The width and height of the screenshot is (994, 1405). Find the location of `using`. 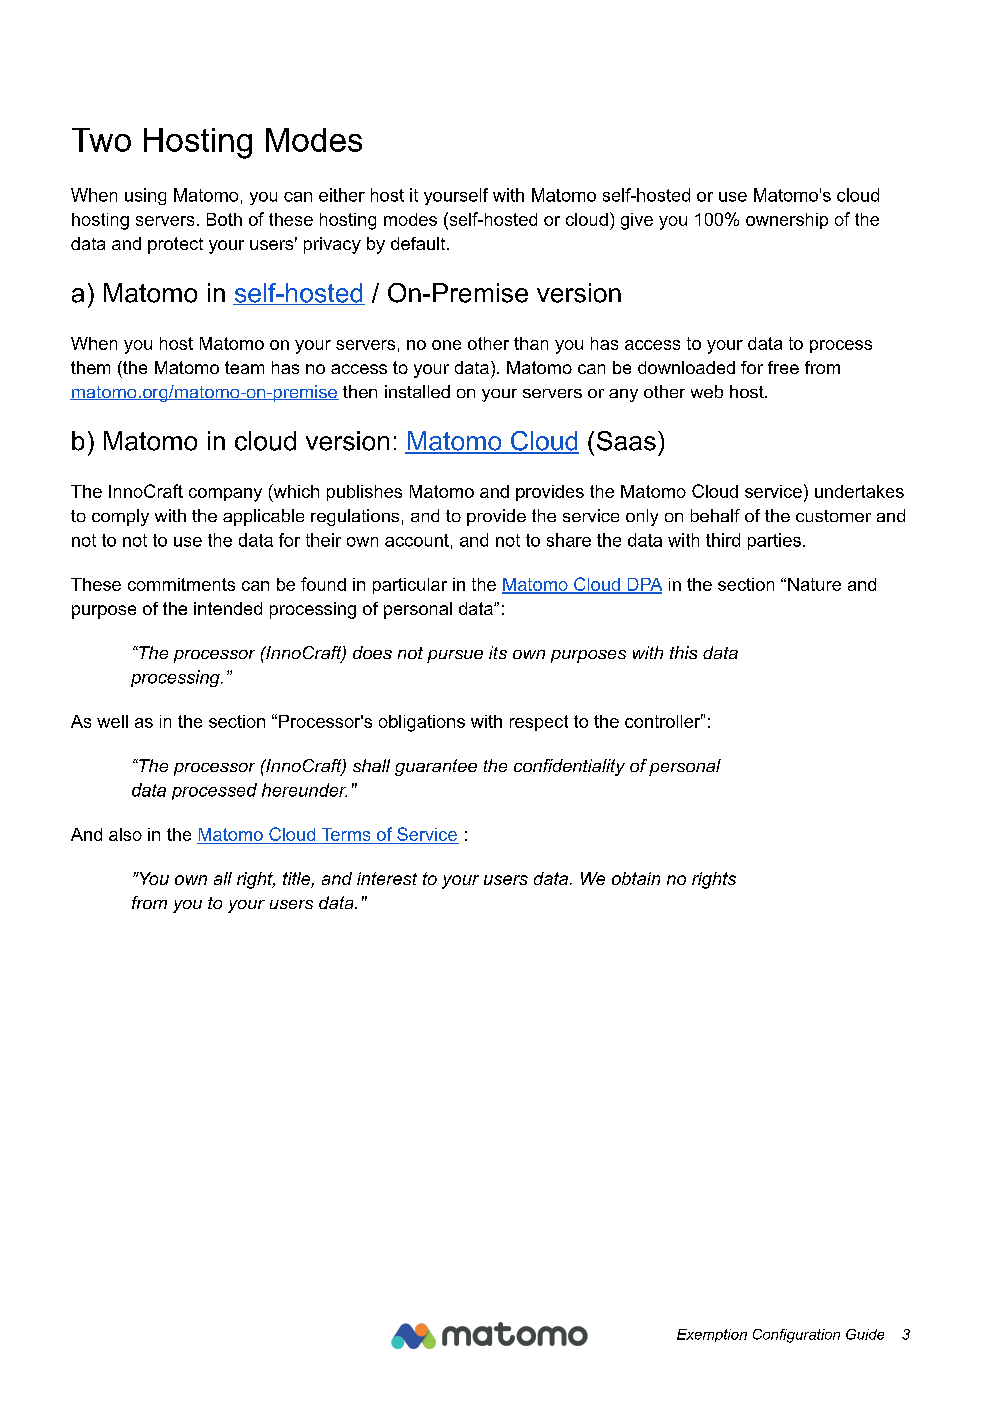

using is located at coordinates (145, 196).
